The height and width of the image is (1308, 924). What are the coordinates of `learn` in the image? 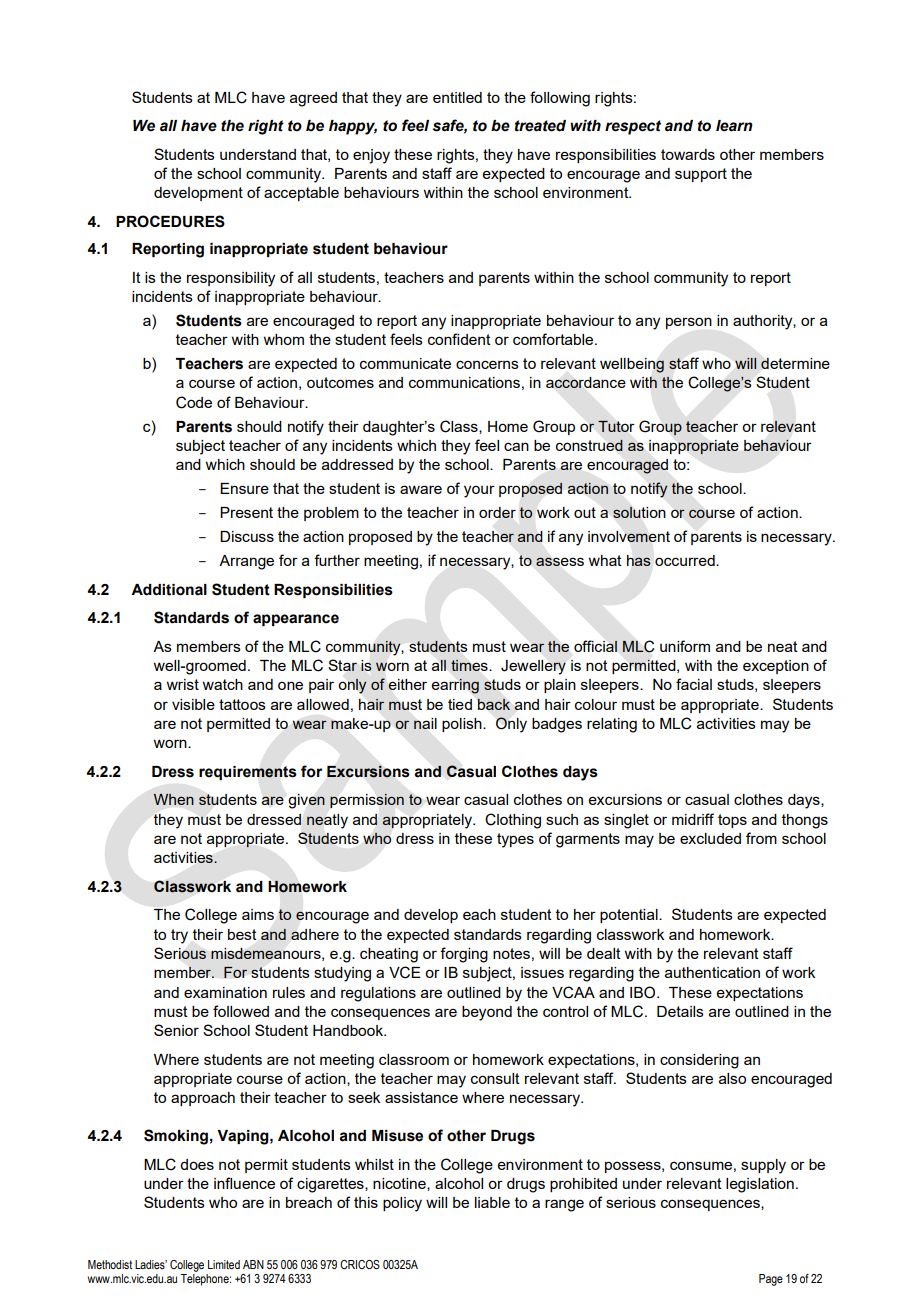 It's located at (734, 126).
